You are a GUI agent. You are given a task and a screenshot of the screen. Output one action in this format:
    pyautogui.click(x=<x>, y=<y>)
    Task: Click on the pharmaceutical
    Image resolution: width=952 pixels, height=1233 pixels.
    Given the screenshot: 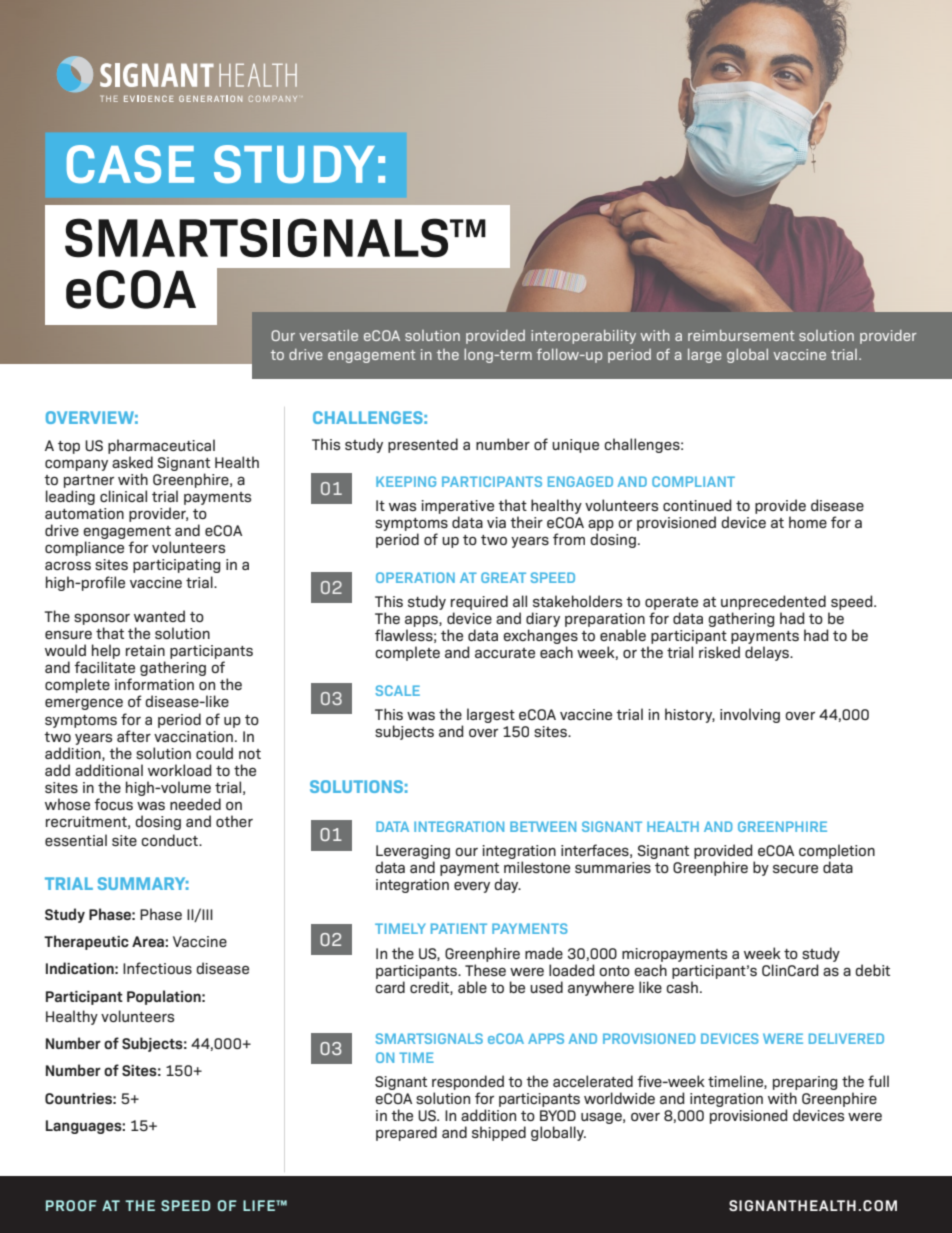 What is the action you would take?
    pyautogui.click(x=161, y=446)
